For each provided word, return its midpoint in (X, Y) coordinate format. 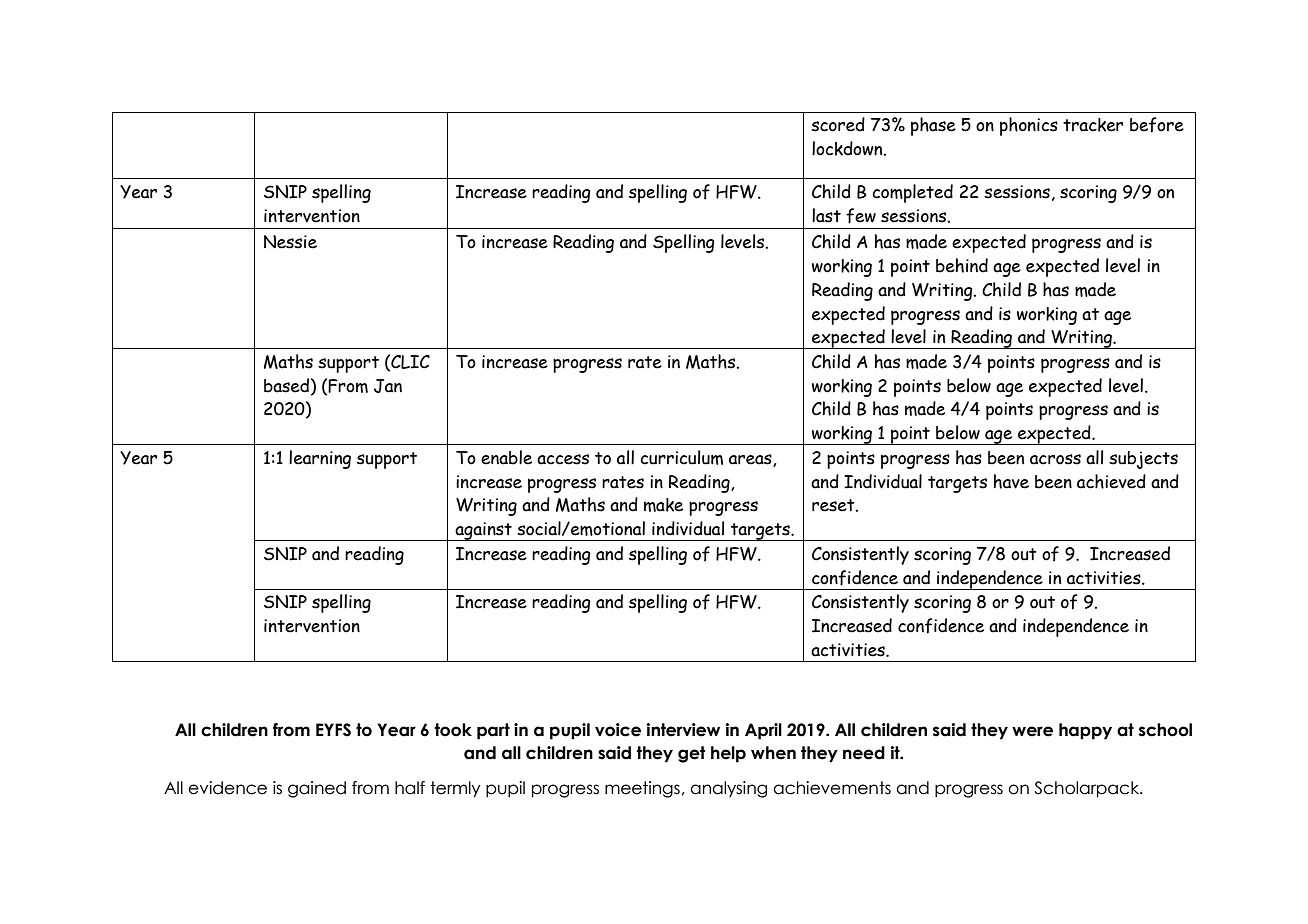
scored (838, 124)
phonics (1029, 126)
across (1055, 459)
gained (317, 789)
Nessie (290, 242)
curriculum (681, 457)
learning (320, 459)
